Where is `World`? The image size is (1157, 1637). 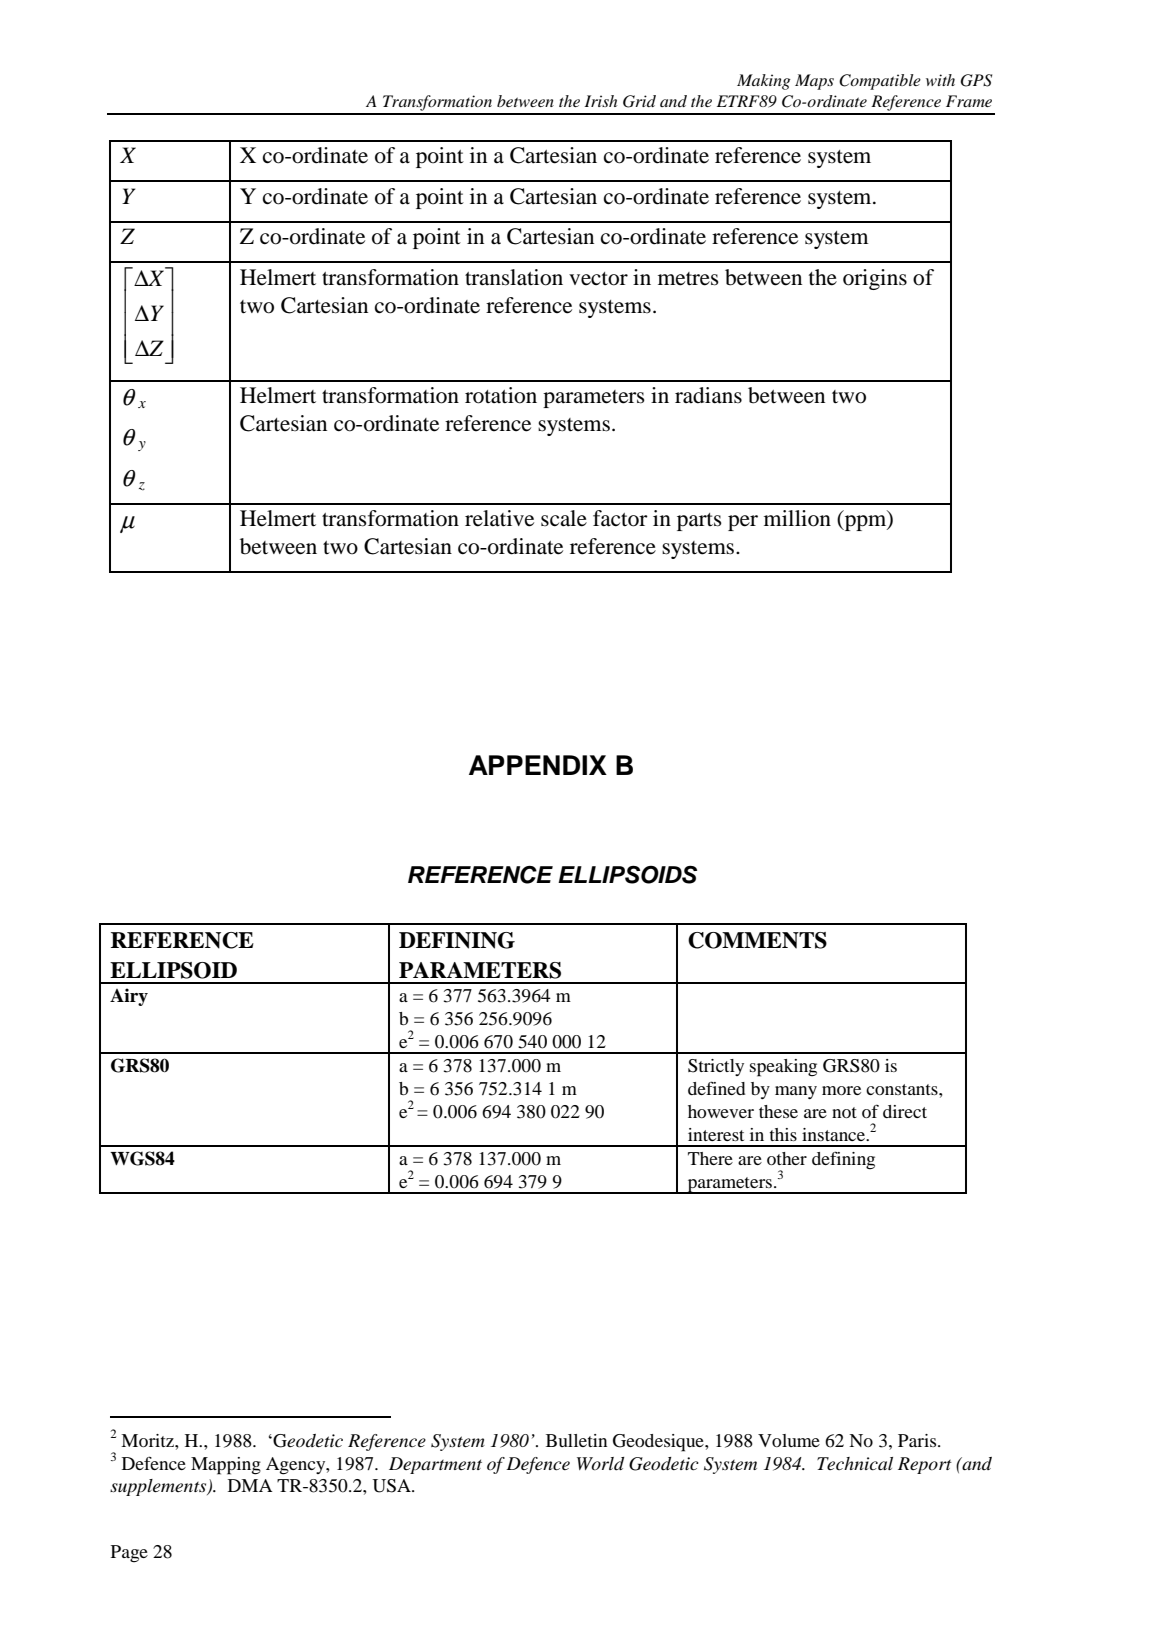 World is located at coordinates (600, 1464).
